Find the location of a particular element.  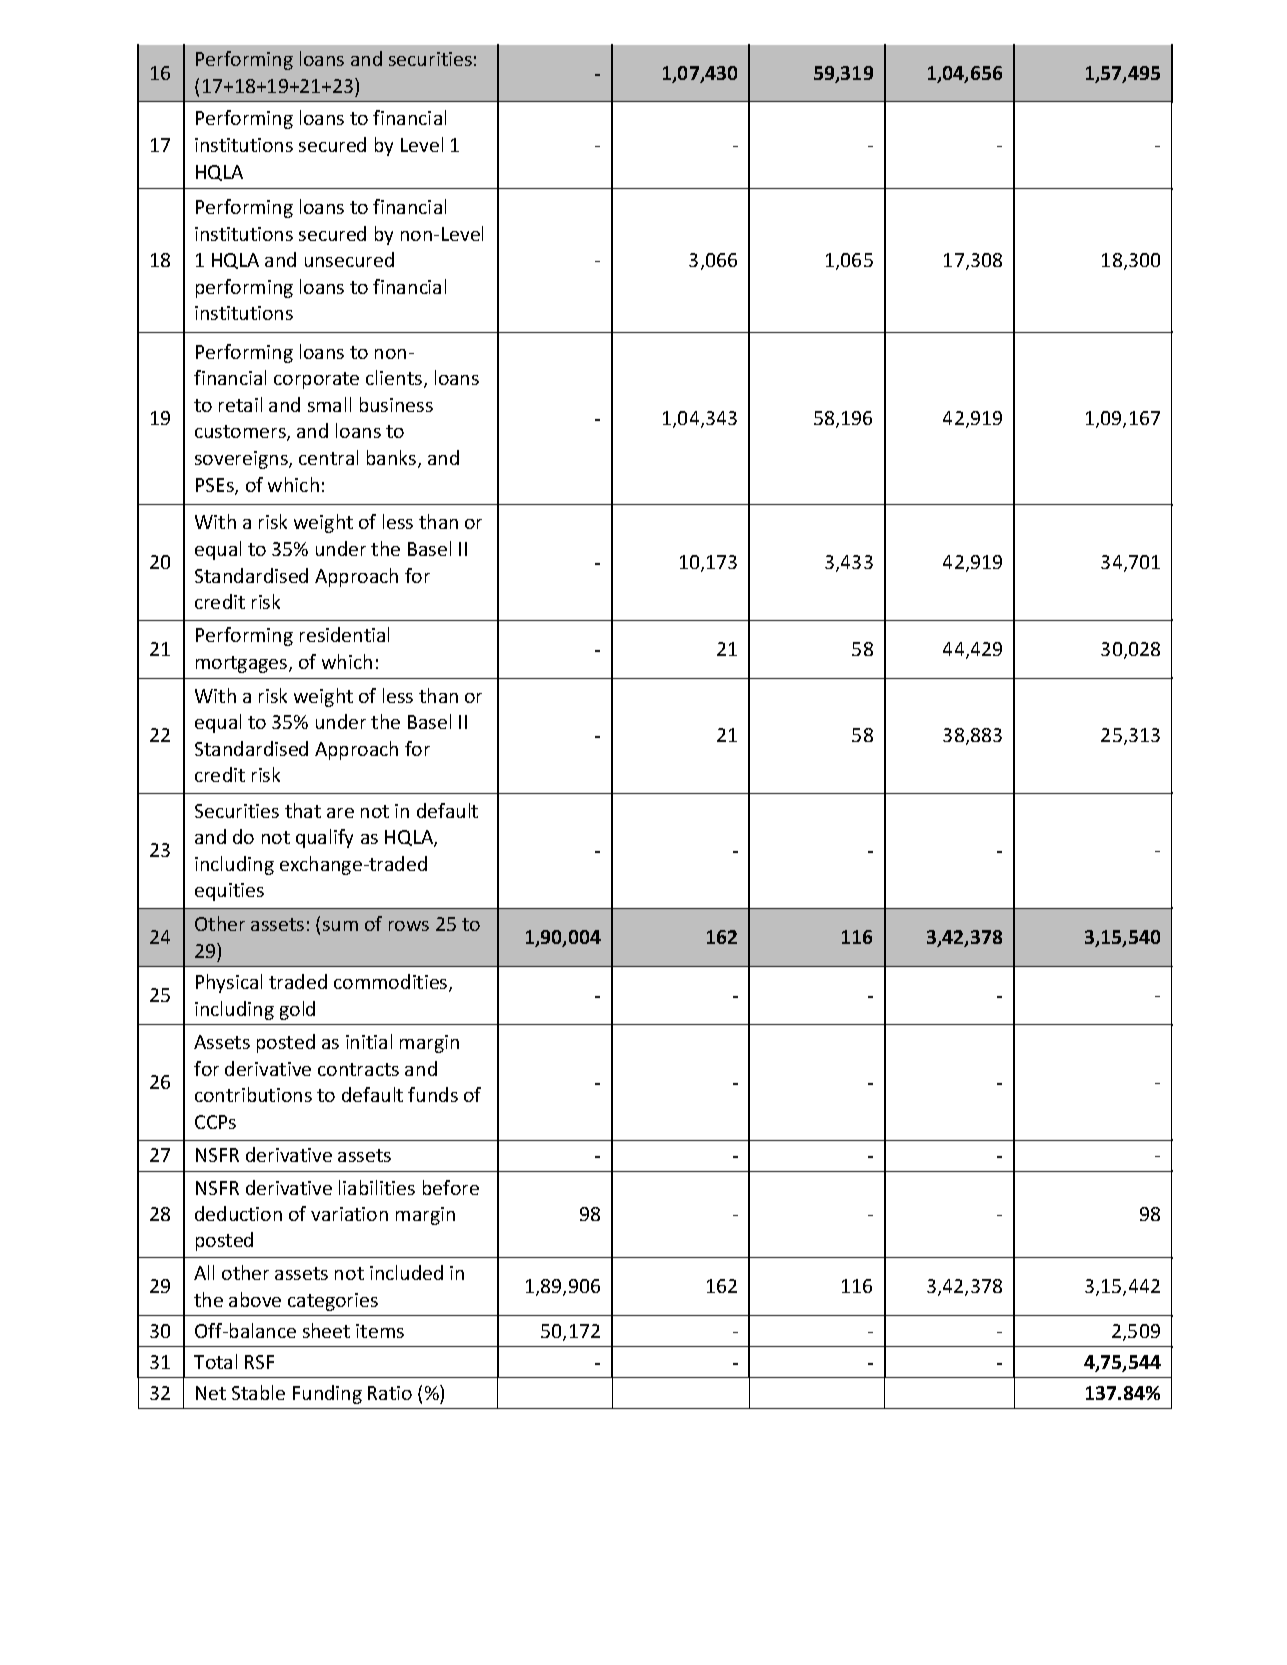

banks is located at coordinates (391, 457).
